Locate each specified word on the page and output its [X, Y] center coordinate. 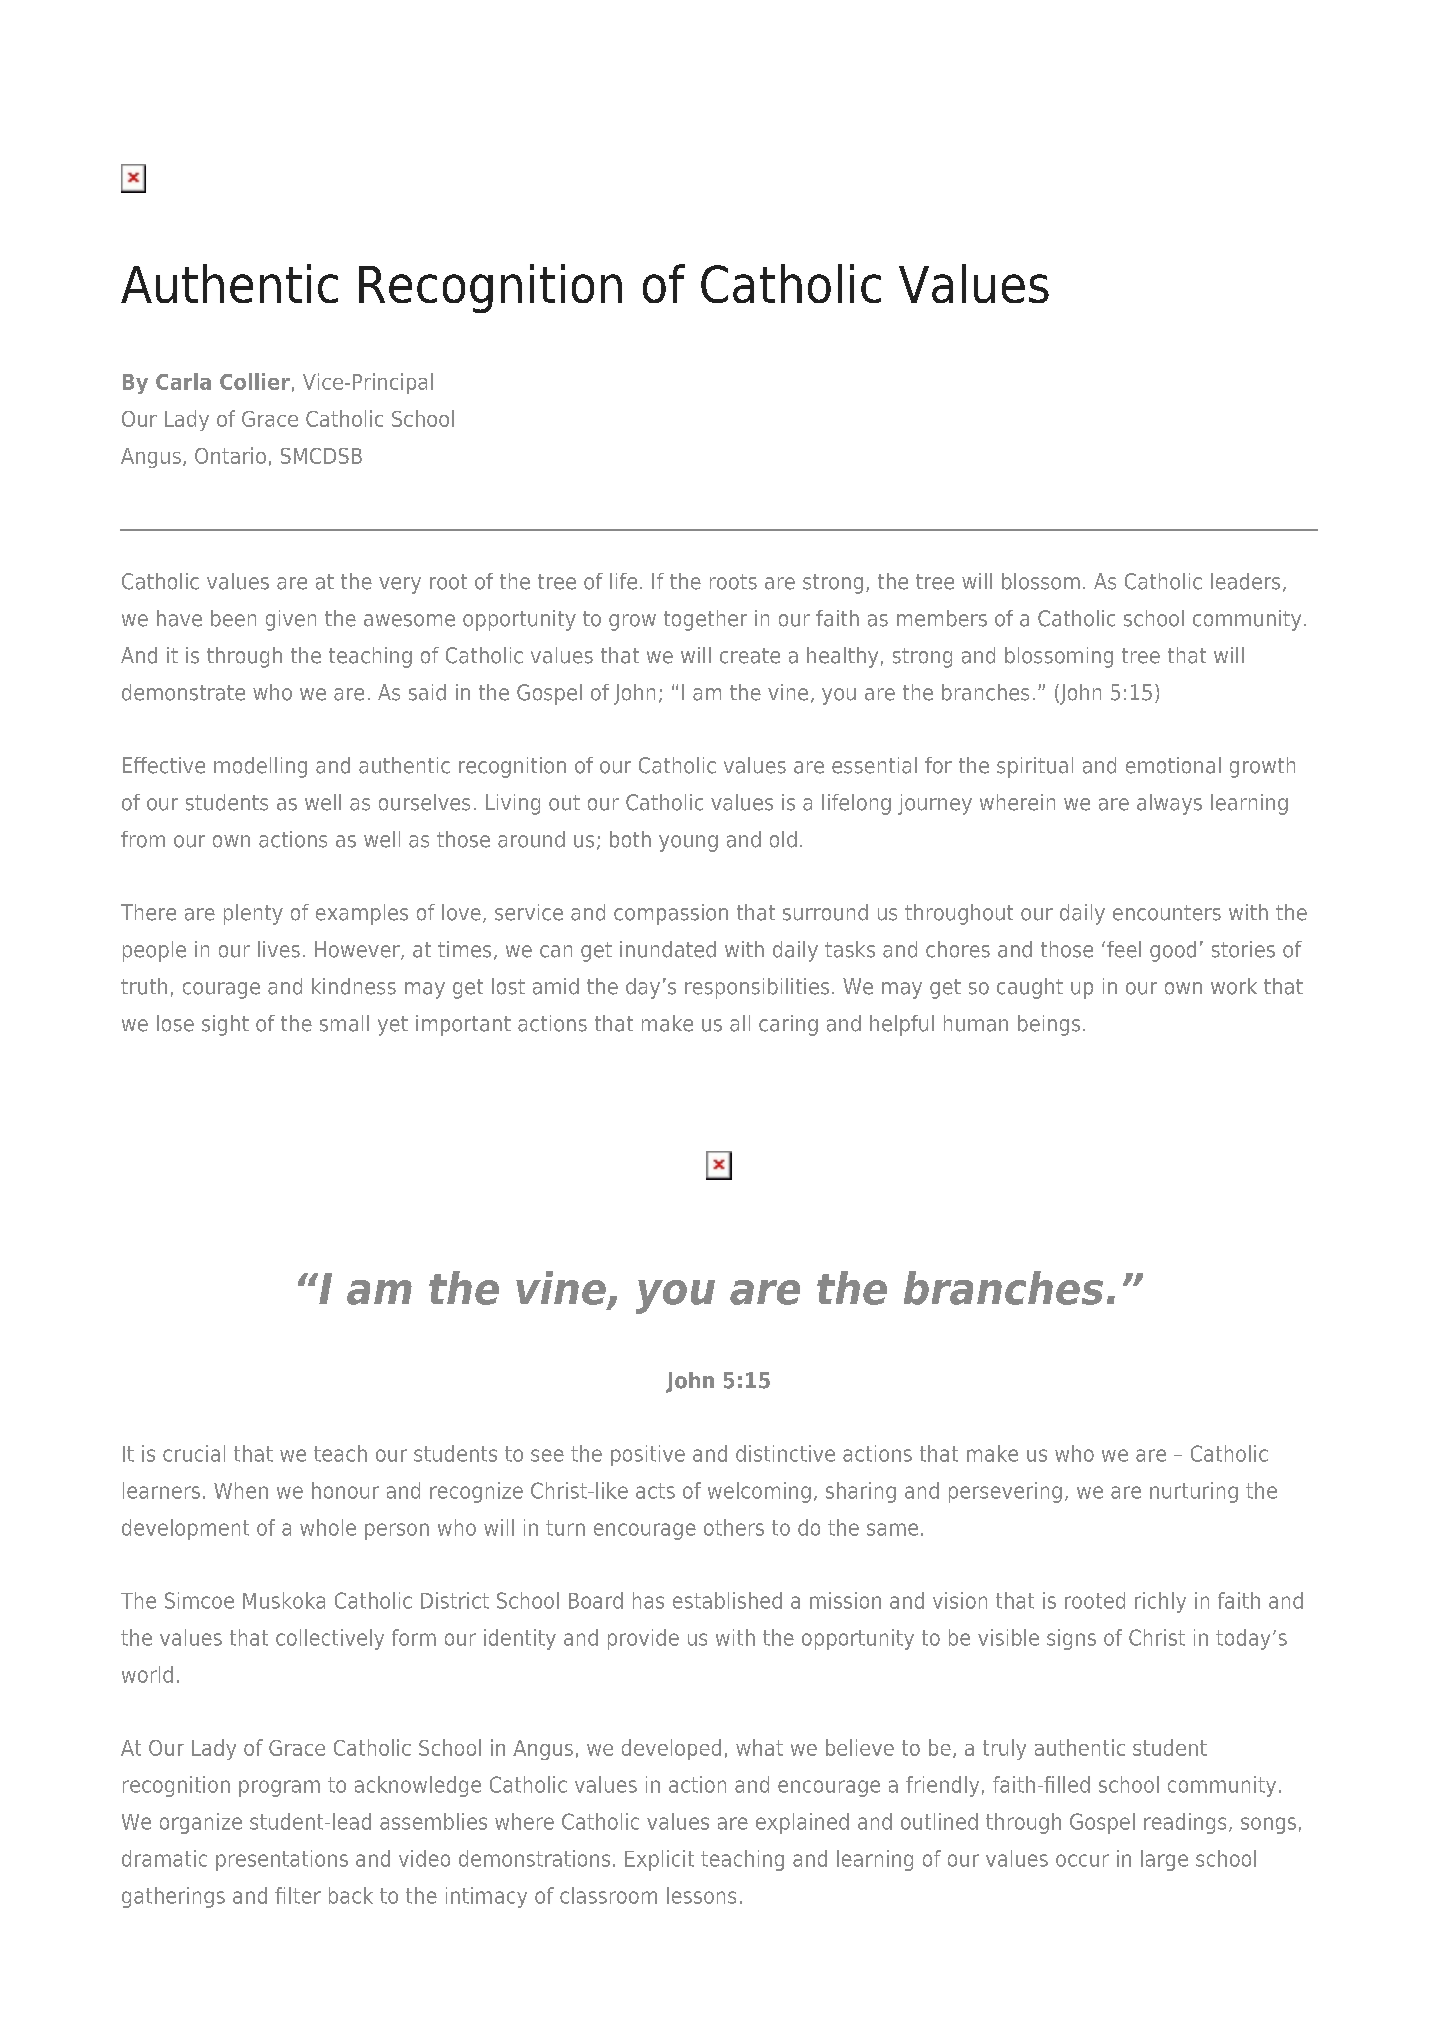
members [942, 618]
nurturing [1194, 1492]
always [1169, 804]
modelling [260, 767]
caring [788, 1025]
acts [655, 1491]
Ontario [230, 455]
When [241, 1490]
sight [225, 1025]
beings [1049, 1025]
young [688, 843]
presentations [282, 1860]
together [705, 620]
